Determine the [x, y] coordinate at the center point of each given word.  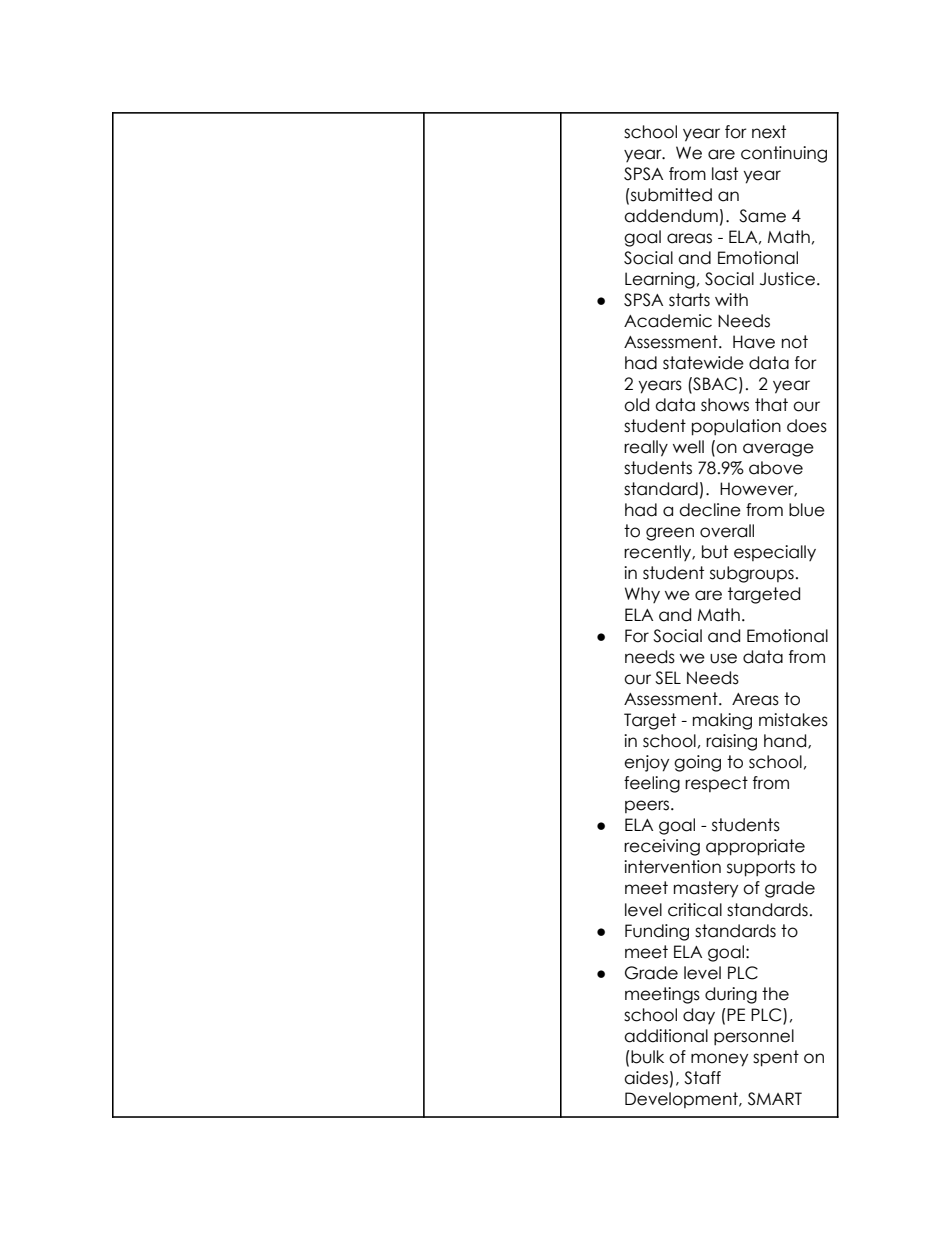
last [725, 174]
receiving [662, 847]
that [771, 405]
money [719, 1060]
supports [761, 868]
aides [646, 1078]
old [636, 405]
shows [725, 405]
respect [716, 784]
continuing [784, 154]
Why [642, 595]
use [723, 658]
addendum [671, 216]
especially [775, 553]
